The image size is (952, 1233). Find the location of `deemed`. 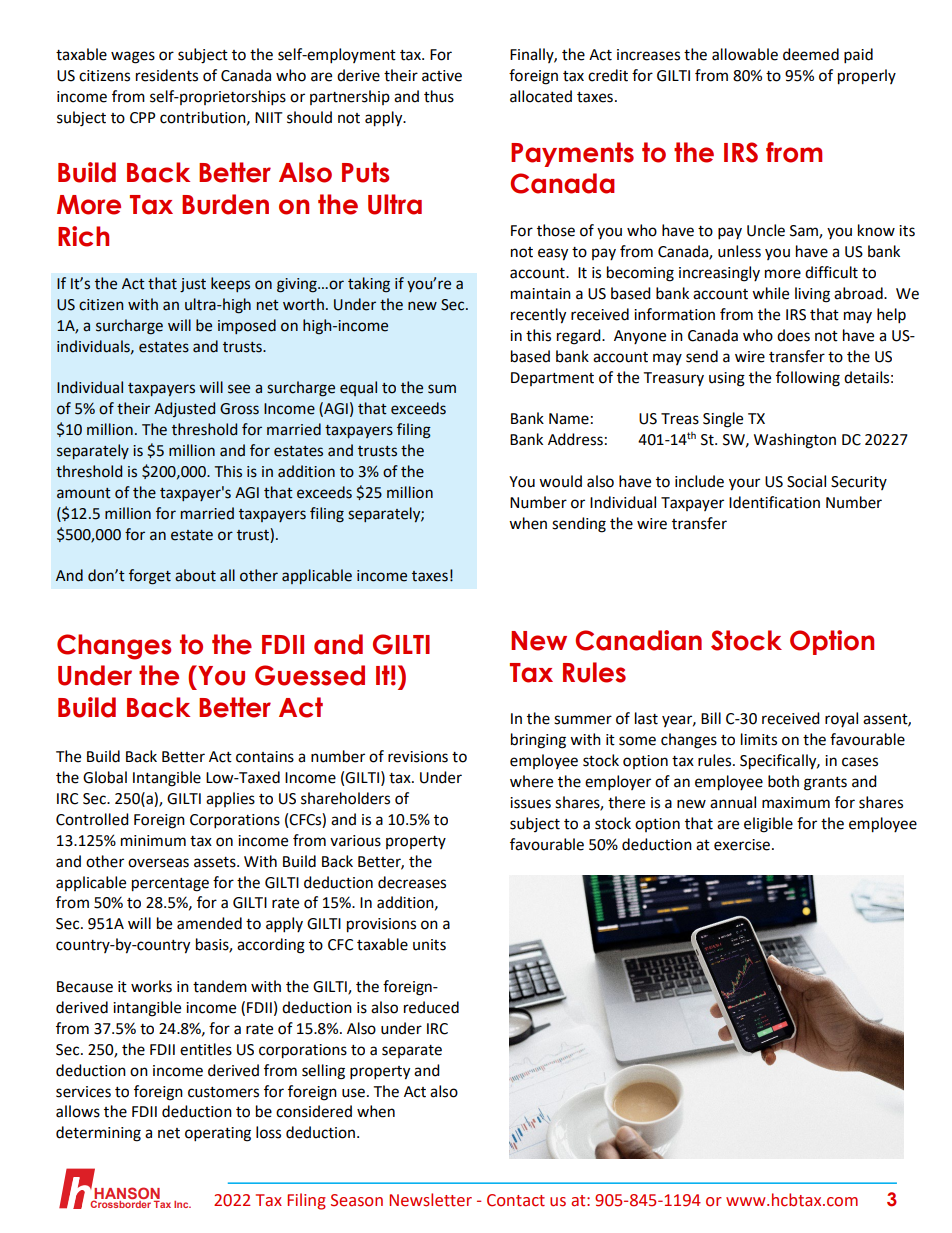

deemed is located at coordinates (811, 54).
